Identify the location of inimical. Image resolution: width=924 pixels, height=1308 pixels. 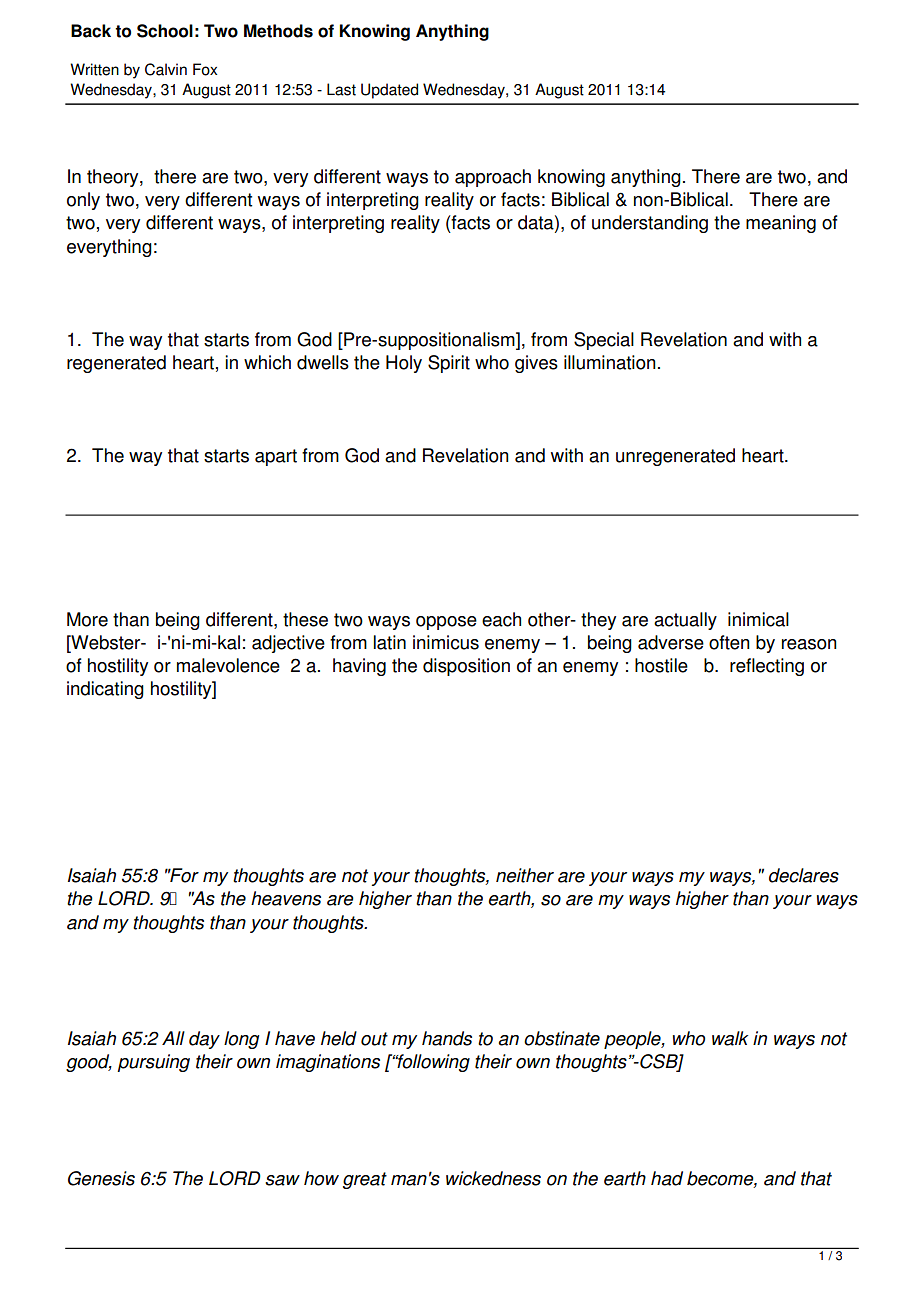
(758, 619).
